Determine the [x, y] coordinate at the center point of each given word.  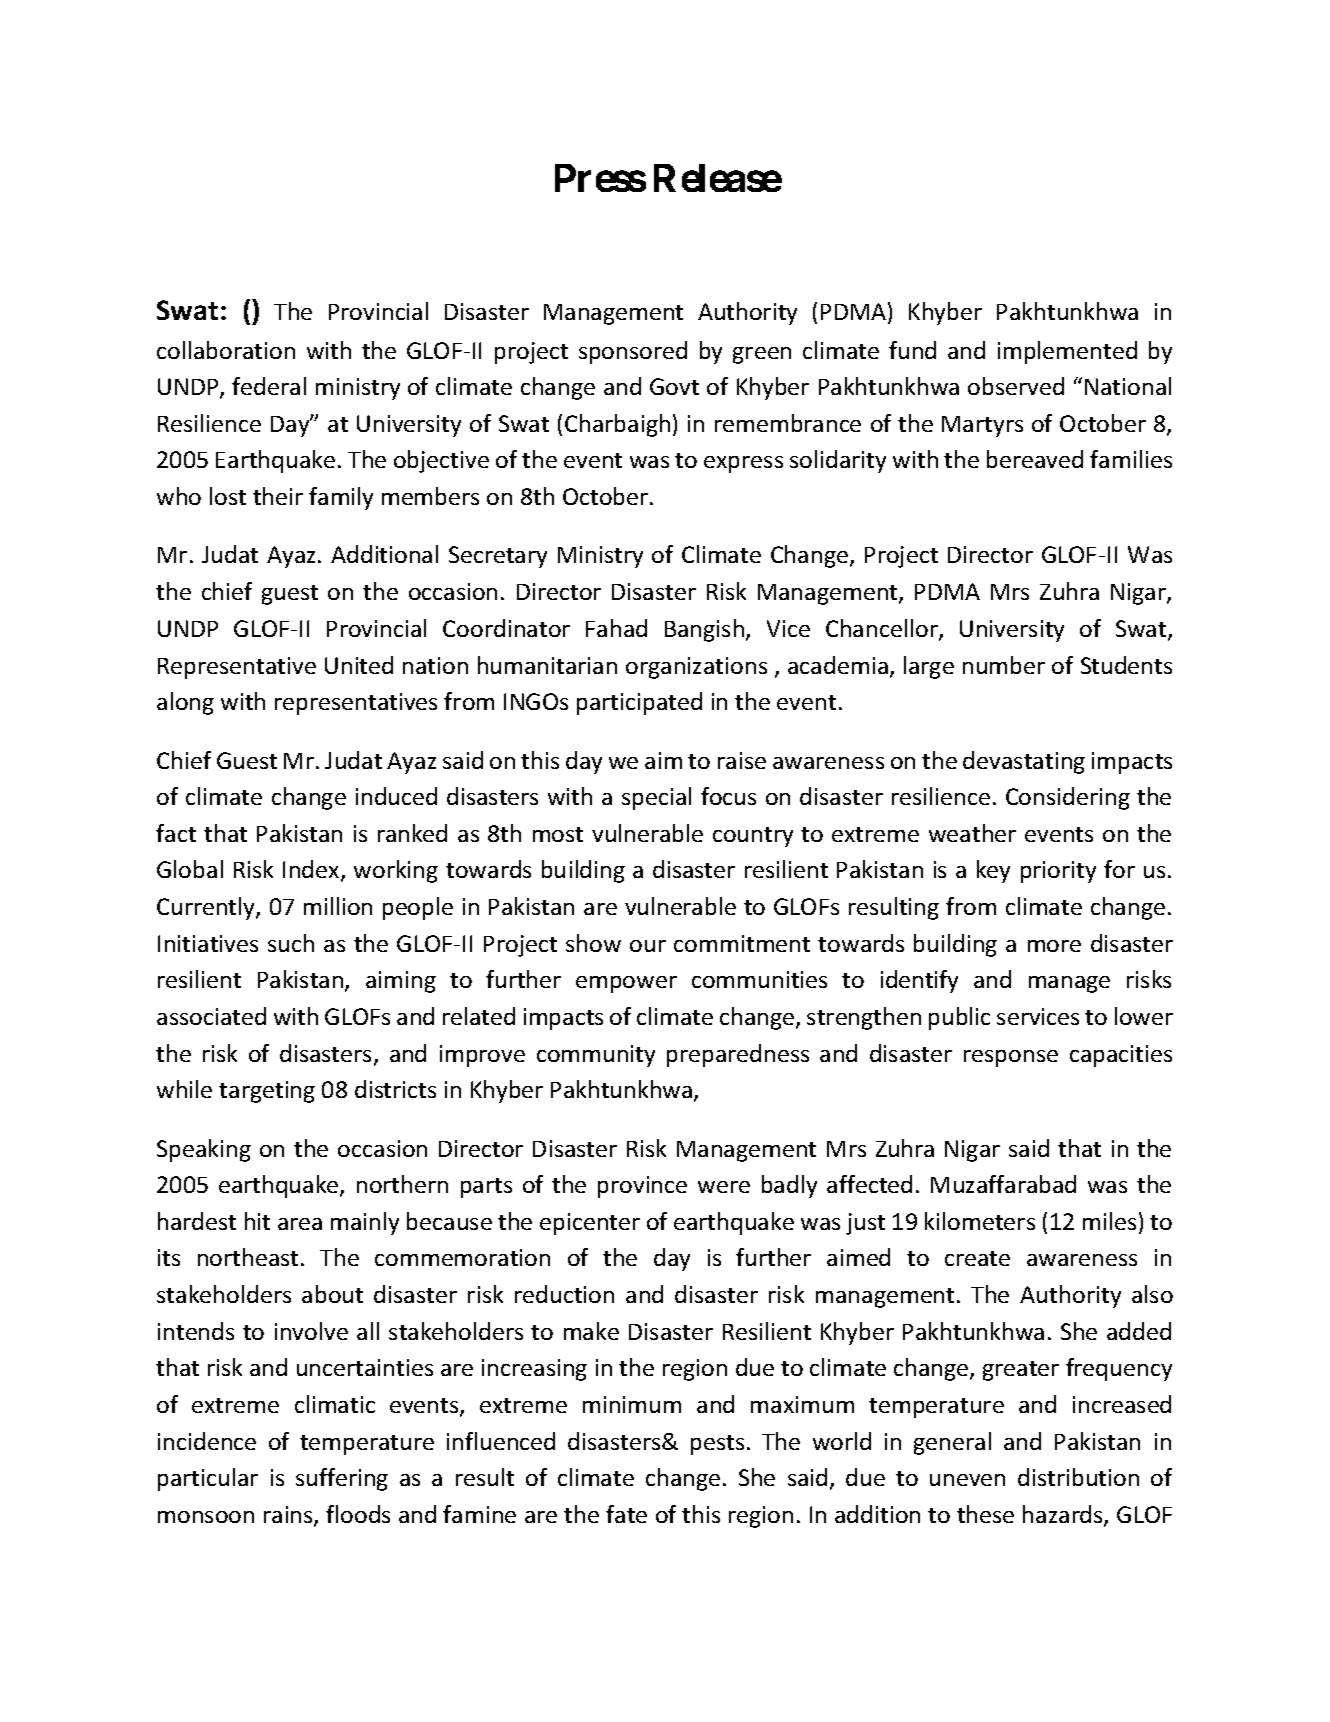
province [642, 1187]
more [1054, 946]
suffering [342, 1479]
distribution [1078, 1477]
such [291, 943]
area [300, 1224]
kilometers [980, 1221]
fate [626, 1514]
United [359, 665]
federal [269, 386]
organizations [696, 668]
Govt [674, 386]
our [648, 946]
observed [1016, 386]
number [1004, 665]
